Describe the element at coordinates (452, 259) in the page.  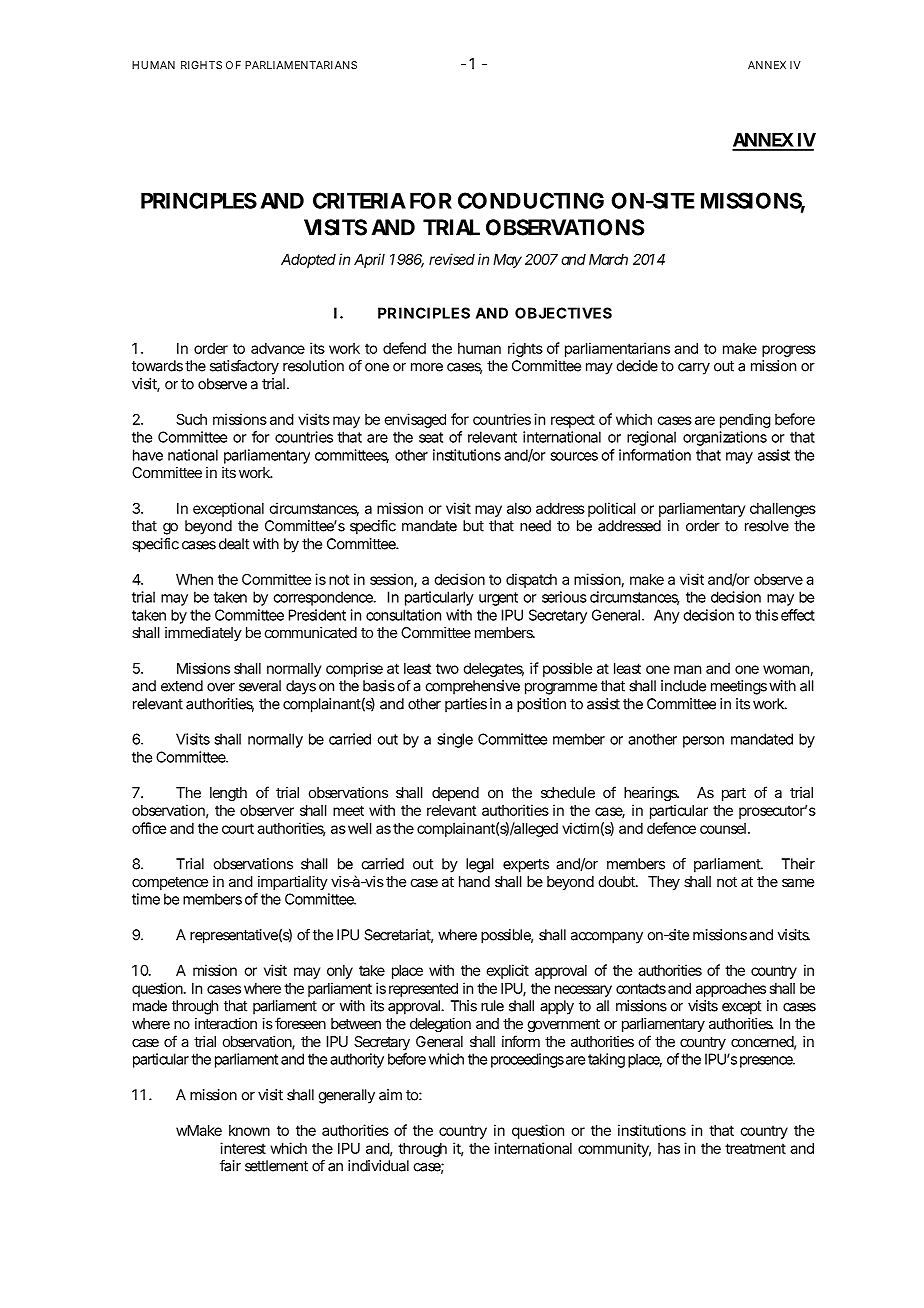
I see `revised` at that location.
